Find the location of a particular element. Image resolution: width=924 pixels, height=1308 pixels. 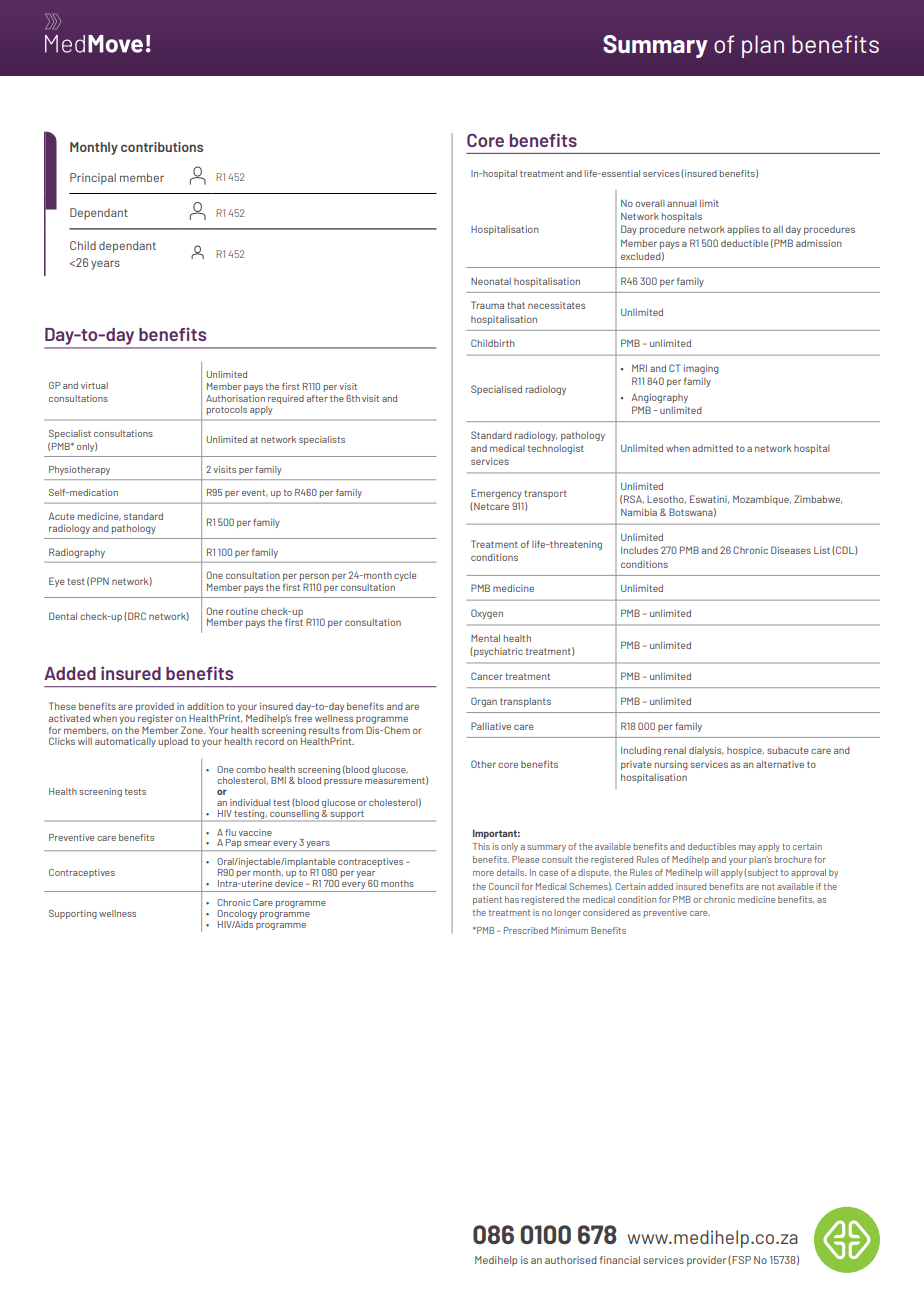

financial is located at coordinates (620, 1260).
